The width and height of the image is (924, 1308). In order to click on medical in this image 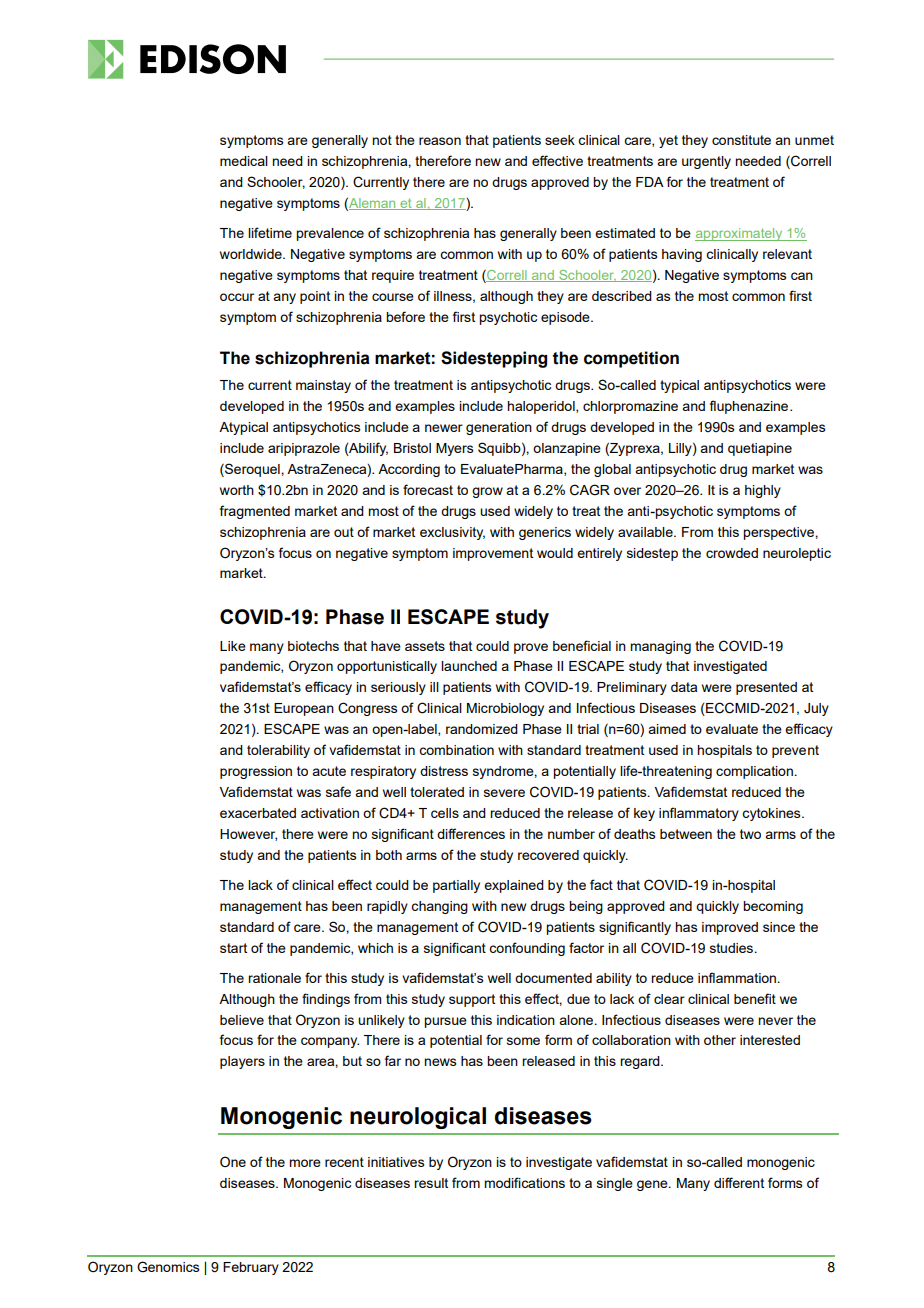, I will do `click(244, 161)`.
